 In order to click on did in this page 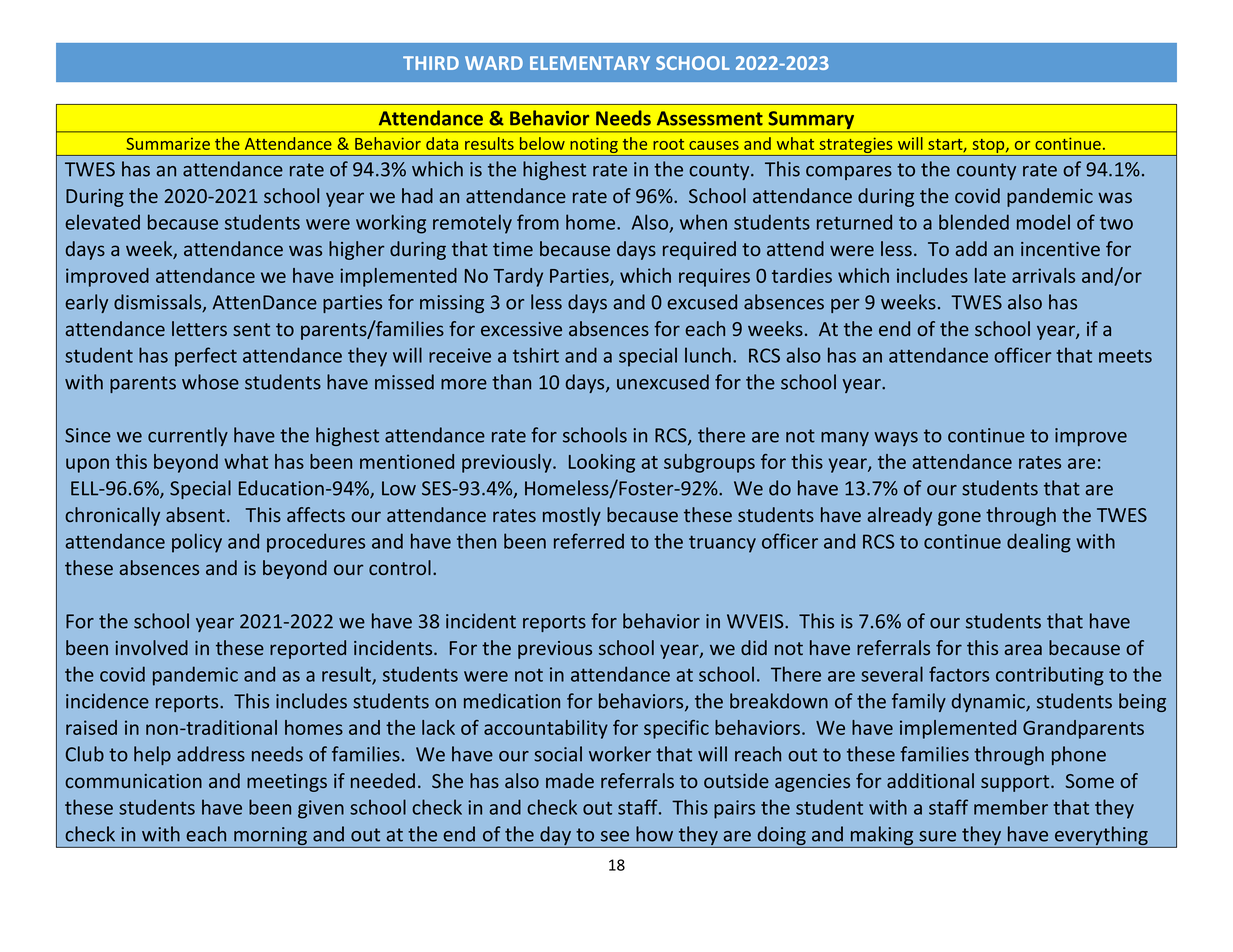, I will do `click(754, 647)`.
